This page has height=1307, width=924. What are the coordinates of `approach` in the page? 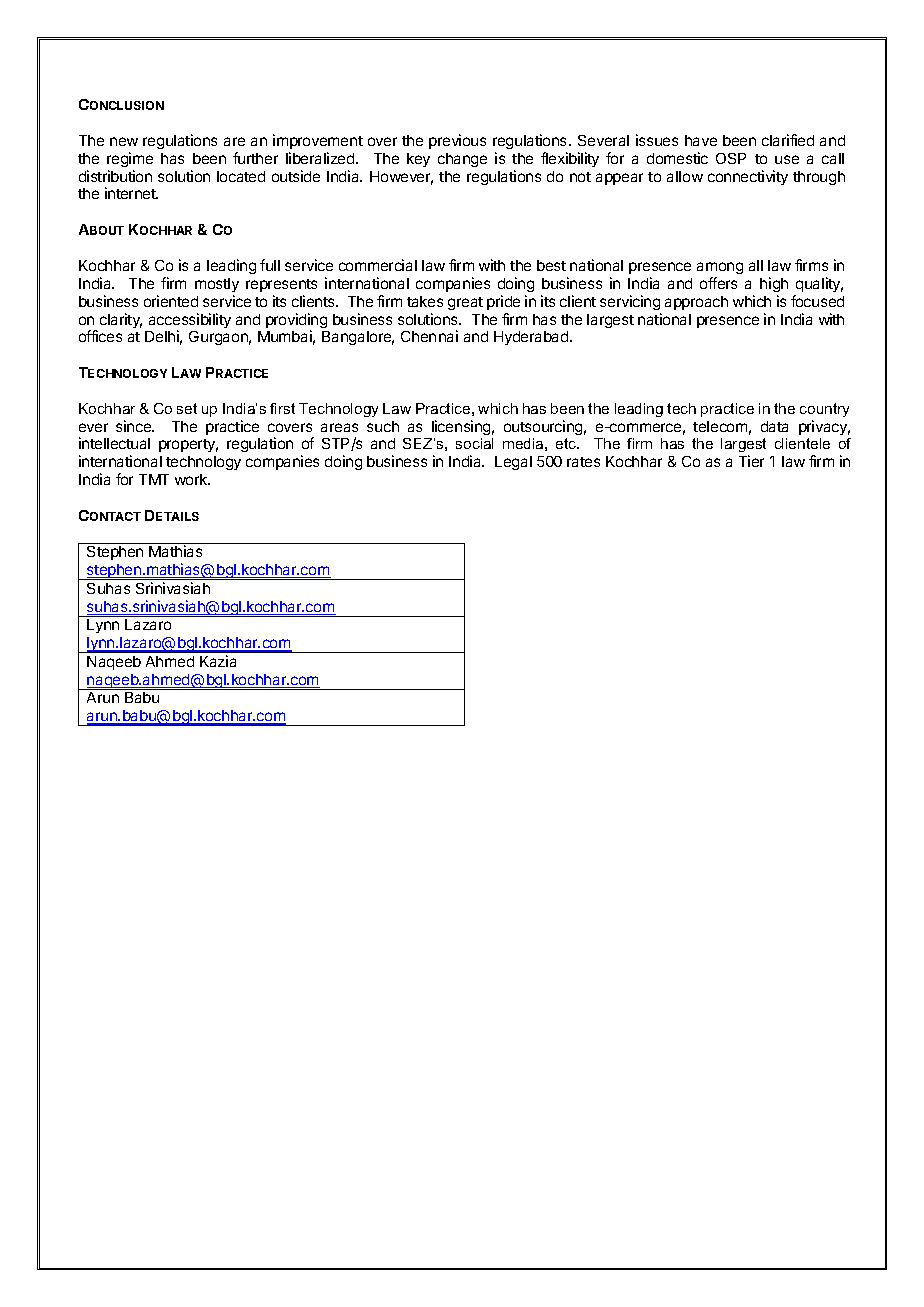 It's located at (696, 303).
